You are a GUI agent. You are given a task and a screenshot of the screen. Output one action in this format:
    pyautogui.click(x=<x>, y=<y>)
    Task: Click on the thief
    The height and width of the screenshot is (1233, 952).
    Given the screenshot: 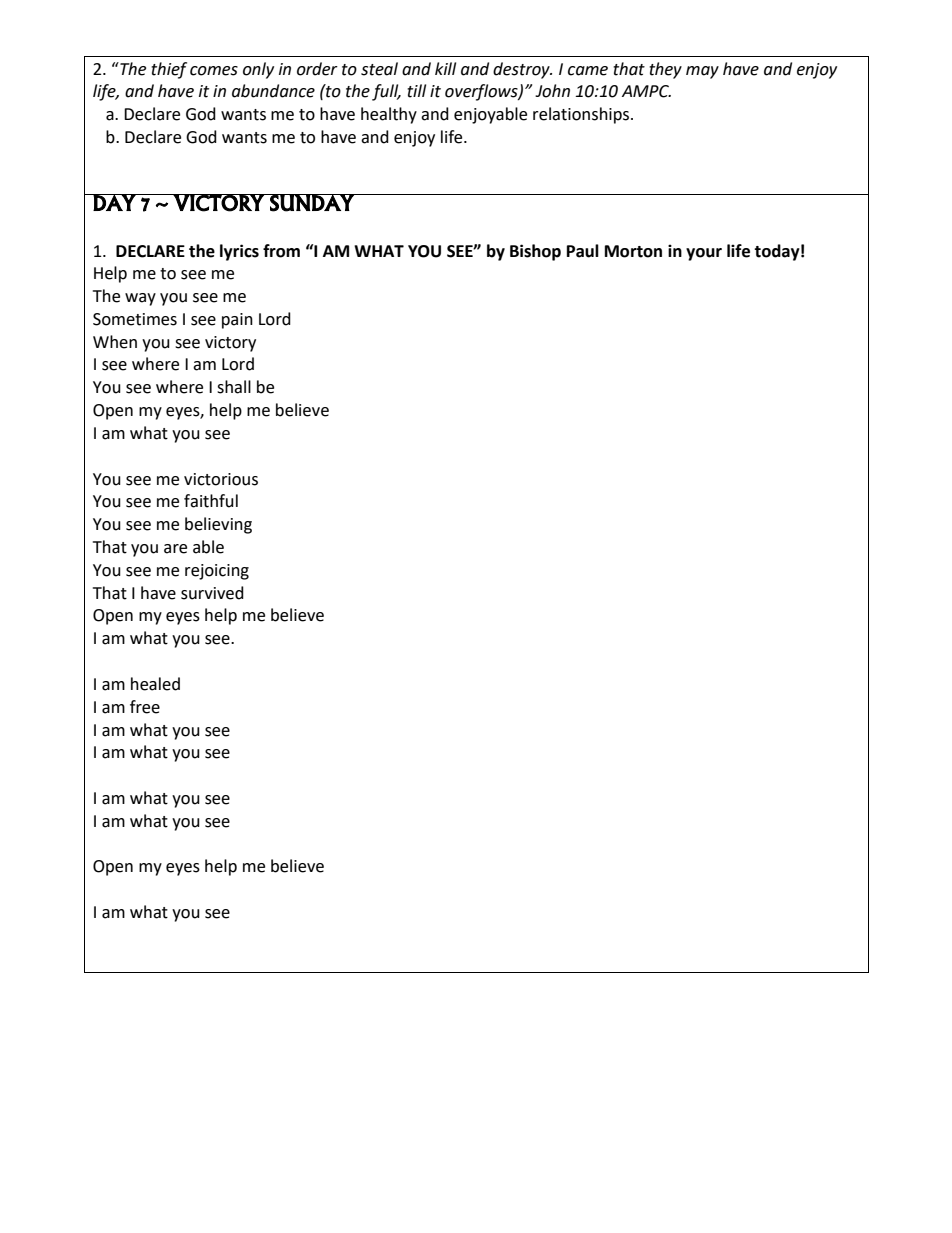 What is the action you would take?
    pyautogui.click(x=169, y=70)
